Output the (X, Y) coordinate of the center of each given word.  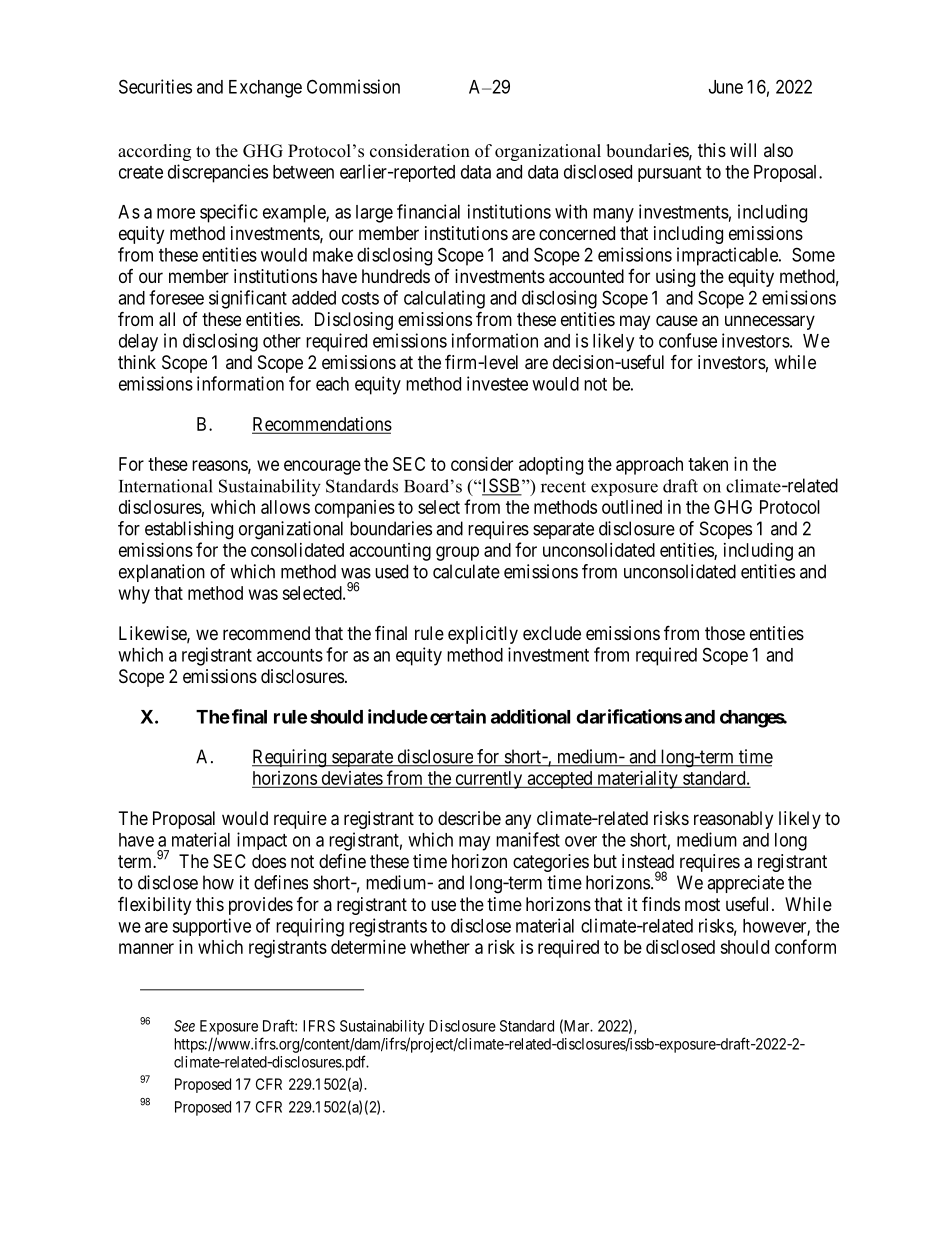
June (726, 87)
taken (708, 464)
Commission (353, 86)
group (457, 553)
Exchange (265, 89)
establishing (189, 530)
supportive (211, 927)
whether (440, 947)
